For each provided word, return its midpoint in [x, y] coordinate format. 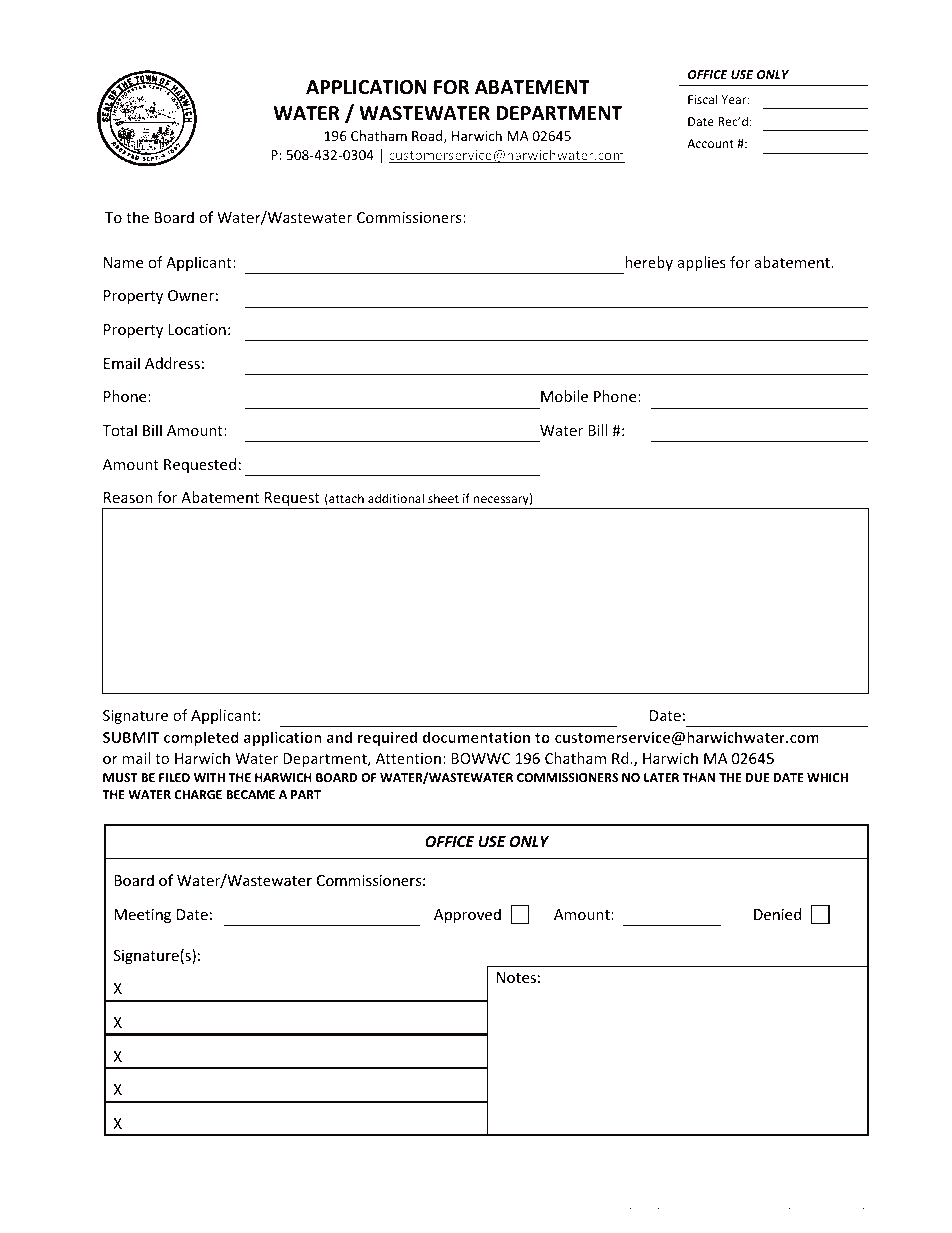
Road [428, 136]
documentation [476, 737]
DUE [757, 777]
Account [710, 143]
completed [201, 738]
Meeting [142, 916]
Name [123, 262]
